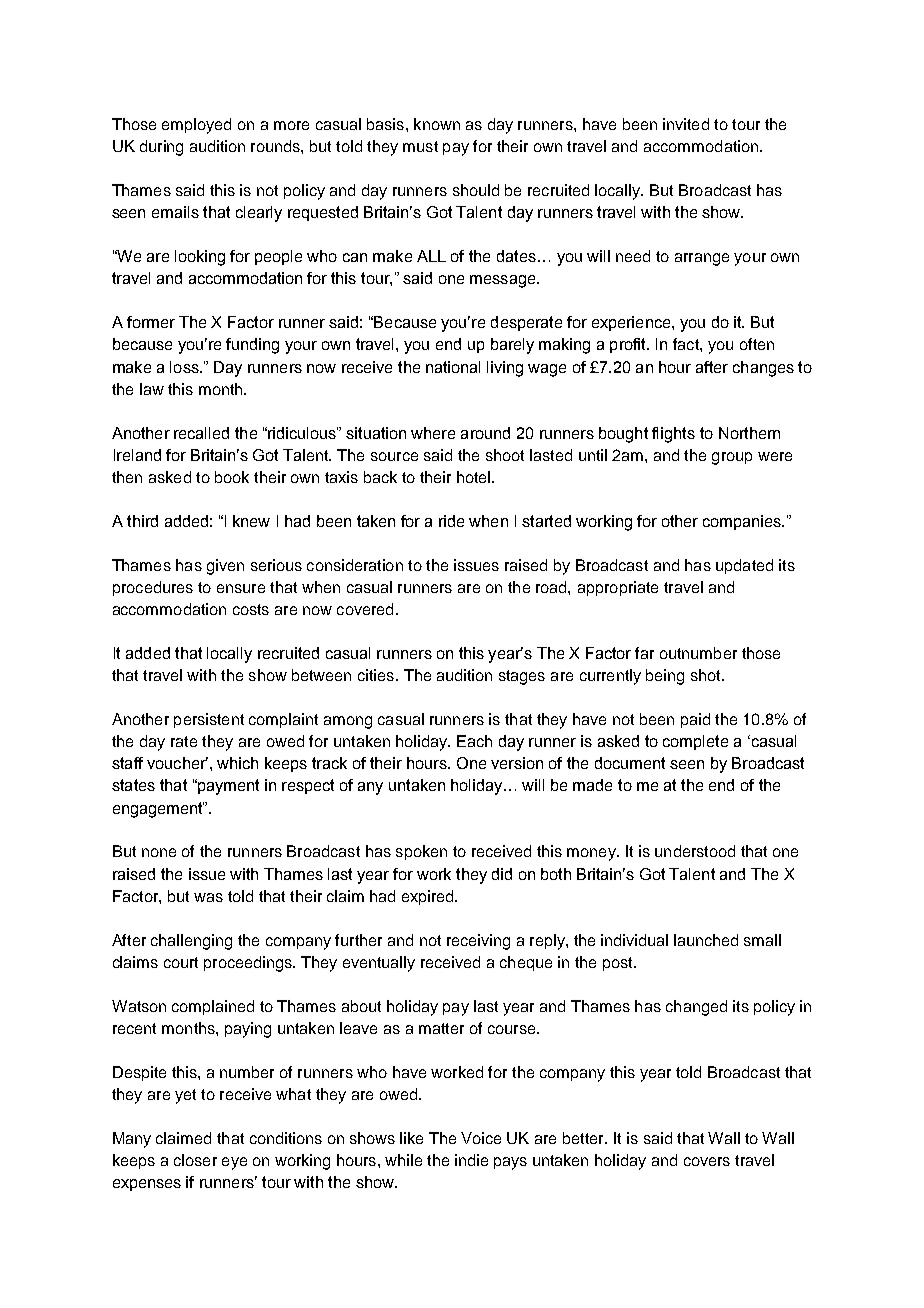 Image resolution: width=924 pixels, height=1308 pixels. I want to click on was, so click(208, 897).
